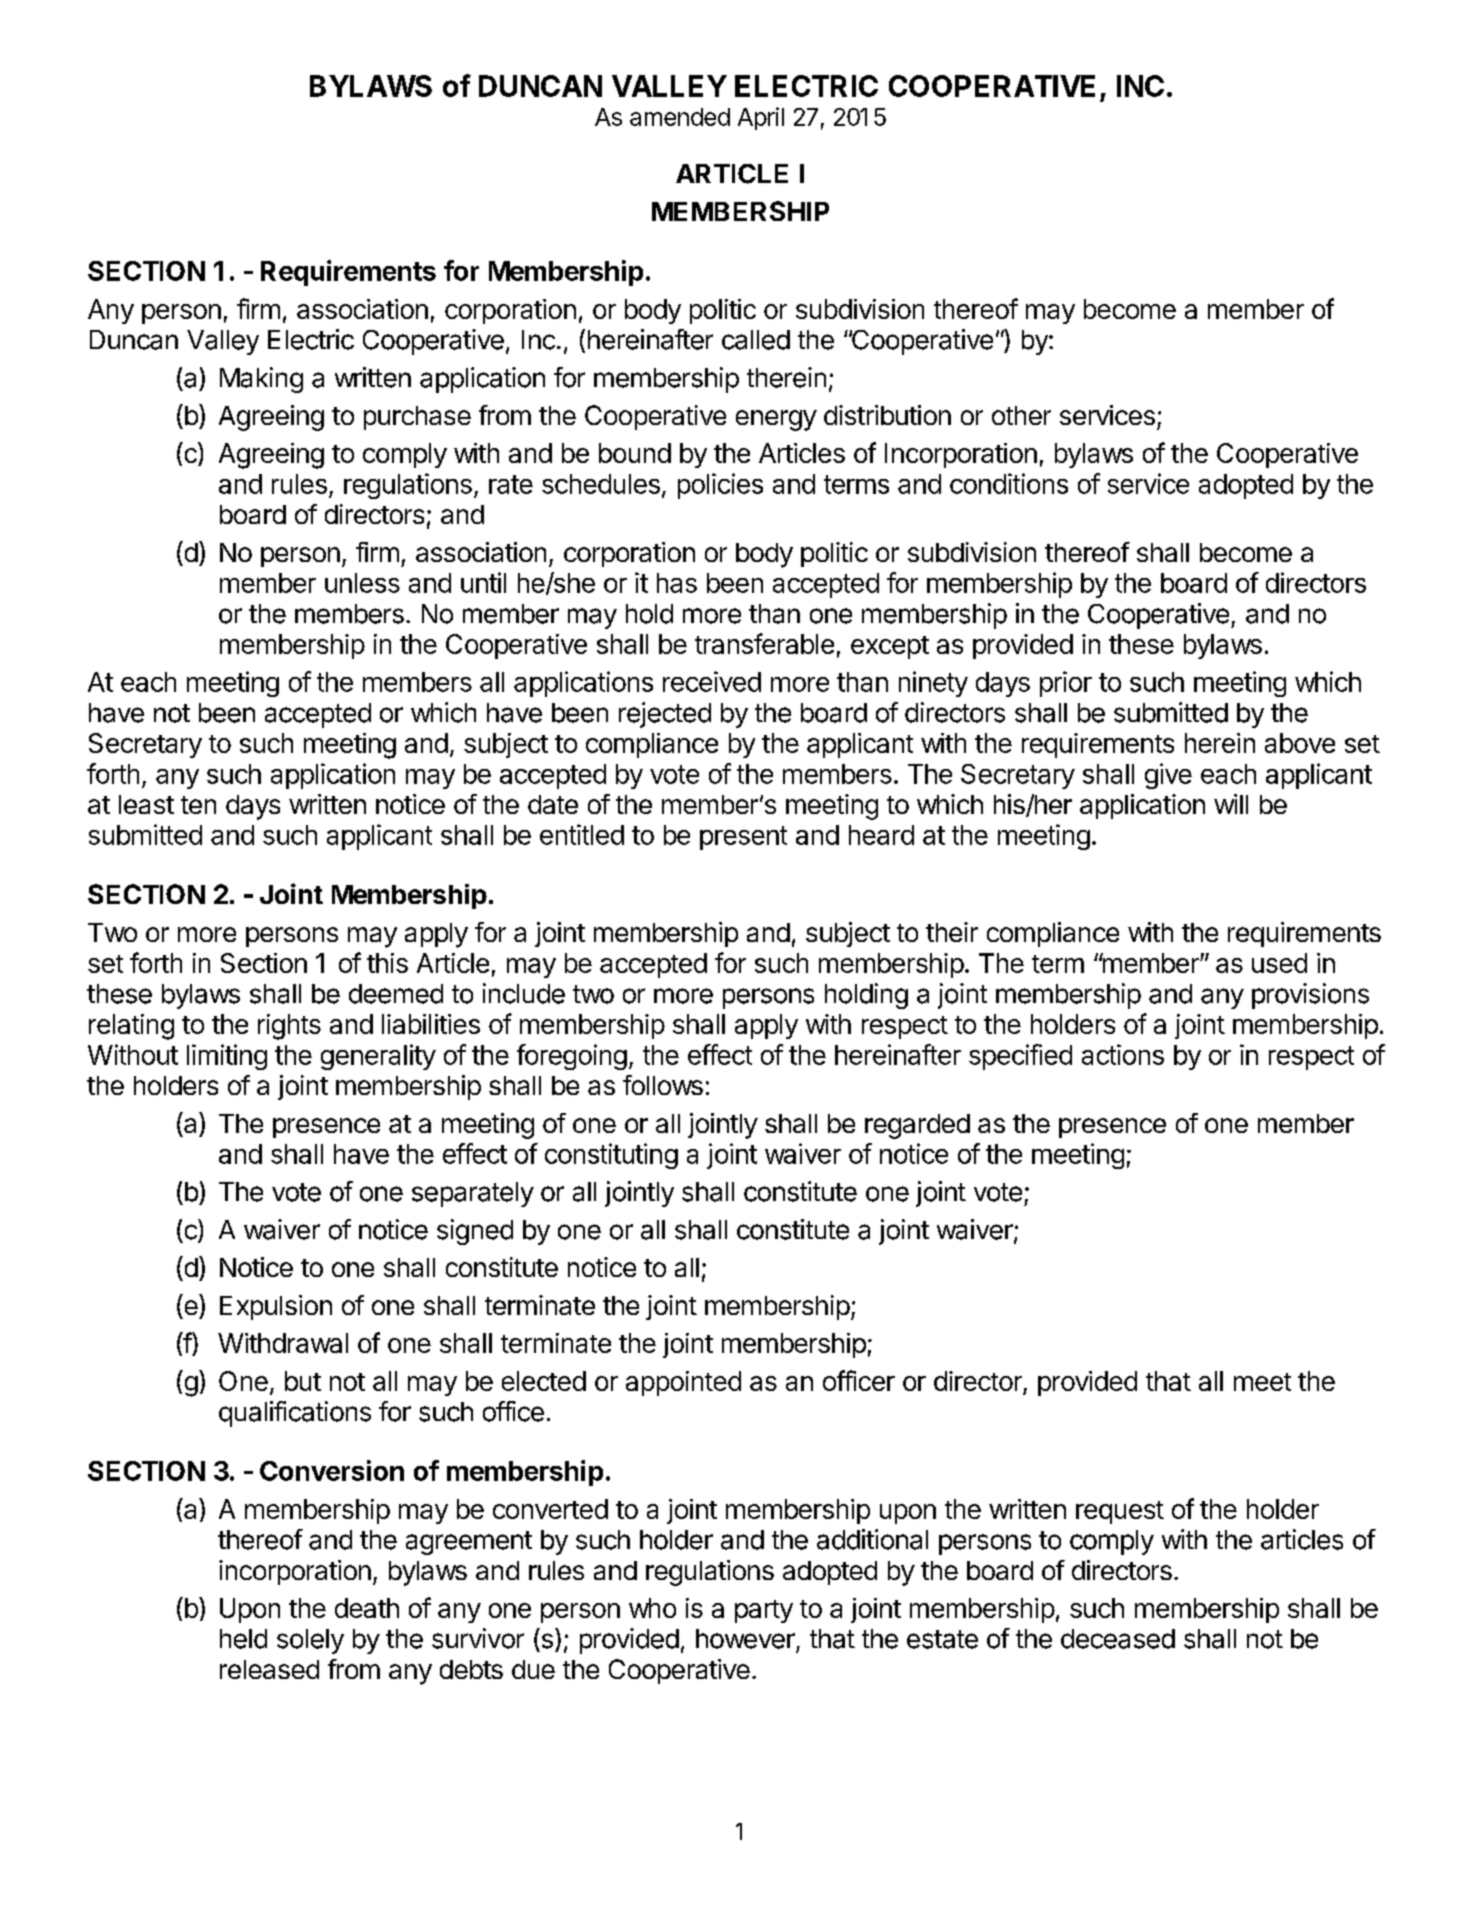 The width and height of the image is (1481, 1916). I want to click on April, so click(761, 118).
